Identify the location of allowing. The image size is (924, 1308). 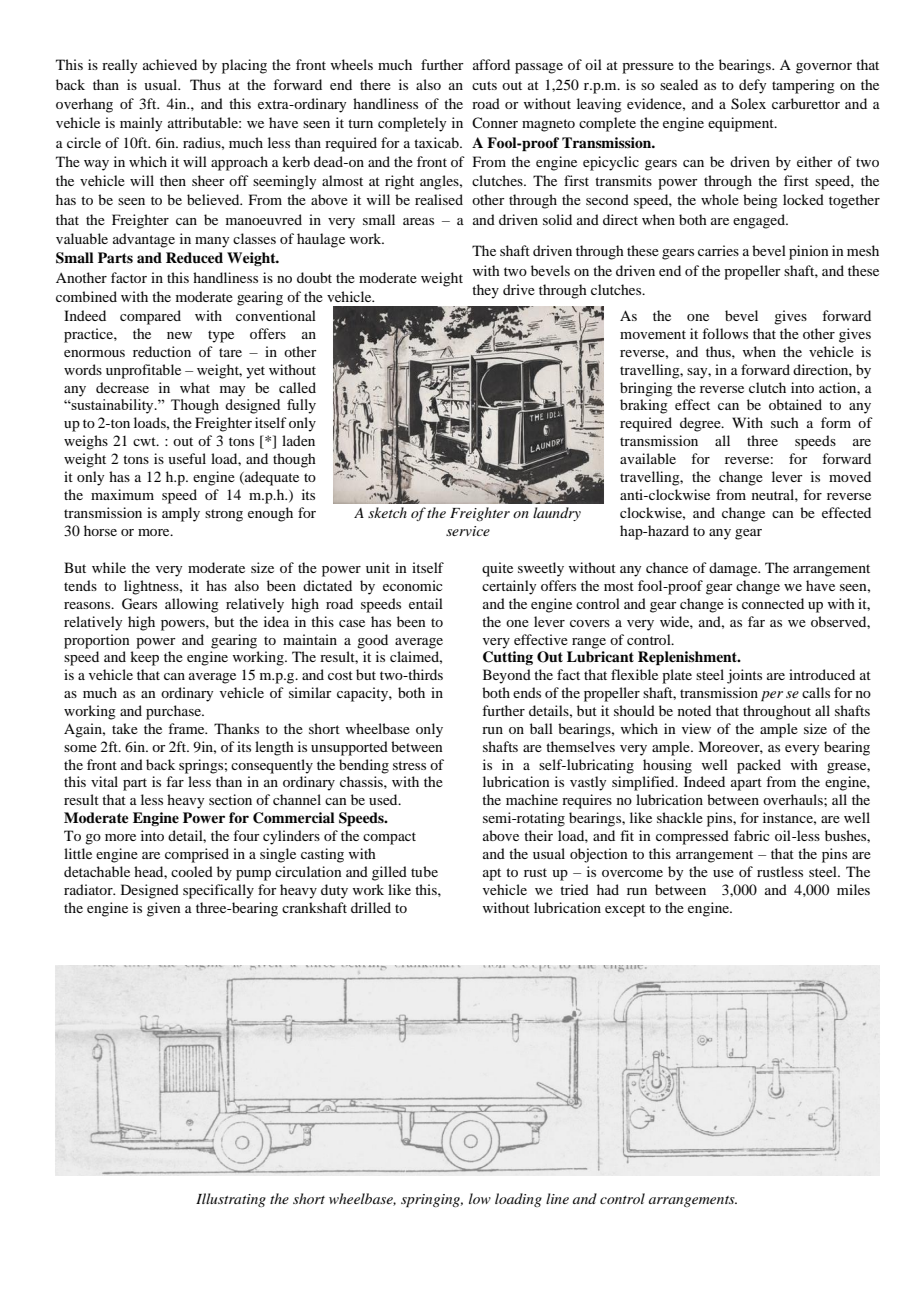
(192, 605).
